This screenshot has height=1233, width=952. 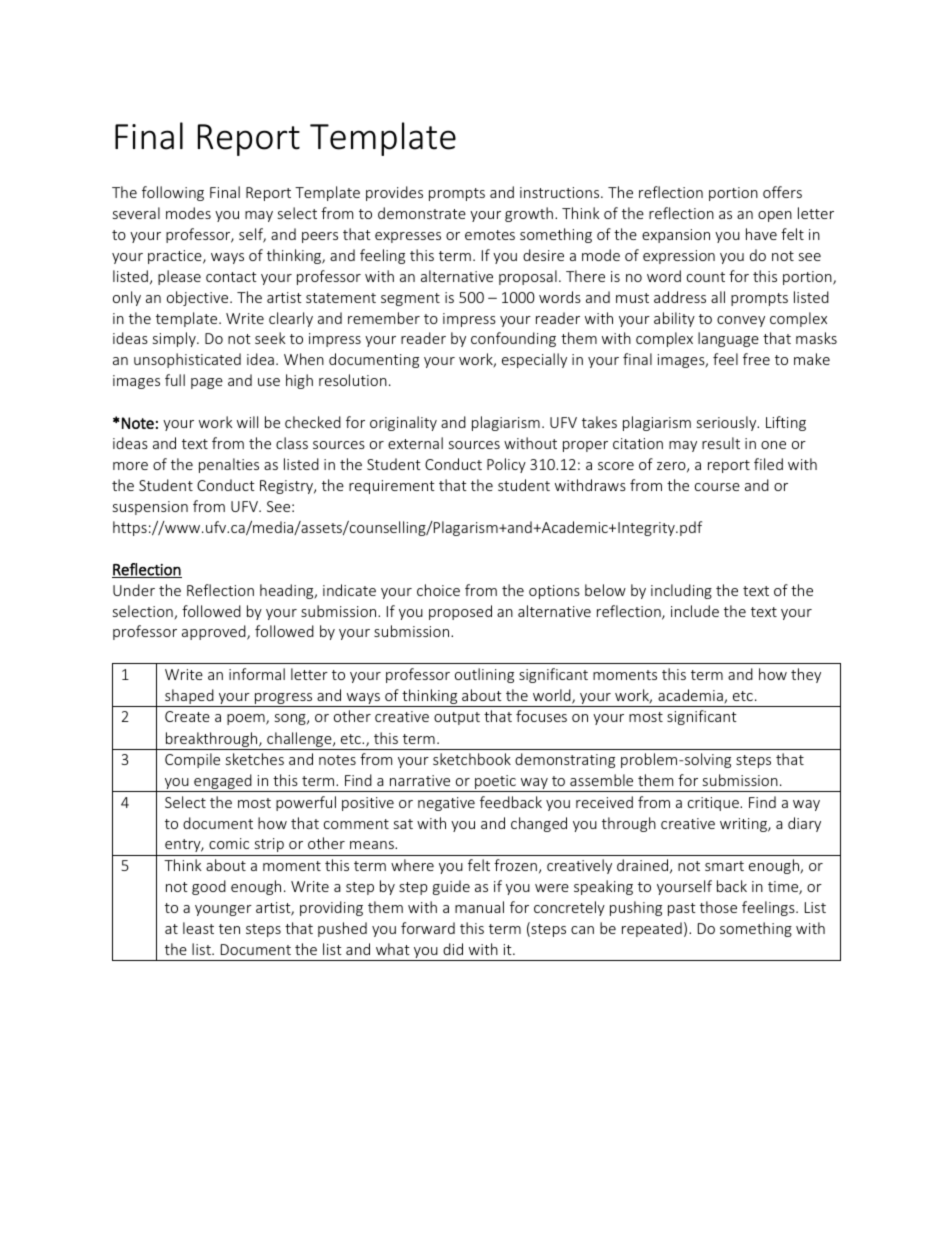 I want to click on least, so click(x=198, y=928).
